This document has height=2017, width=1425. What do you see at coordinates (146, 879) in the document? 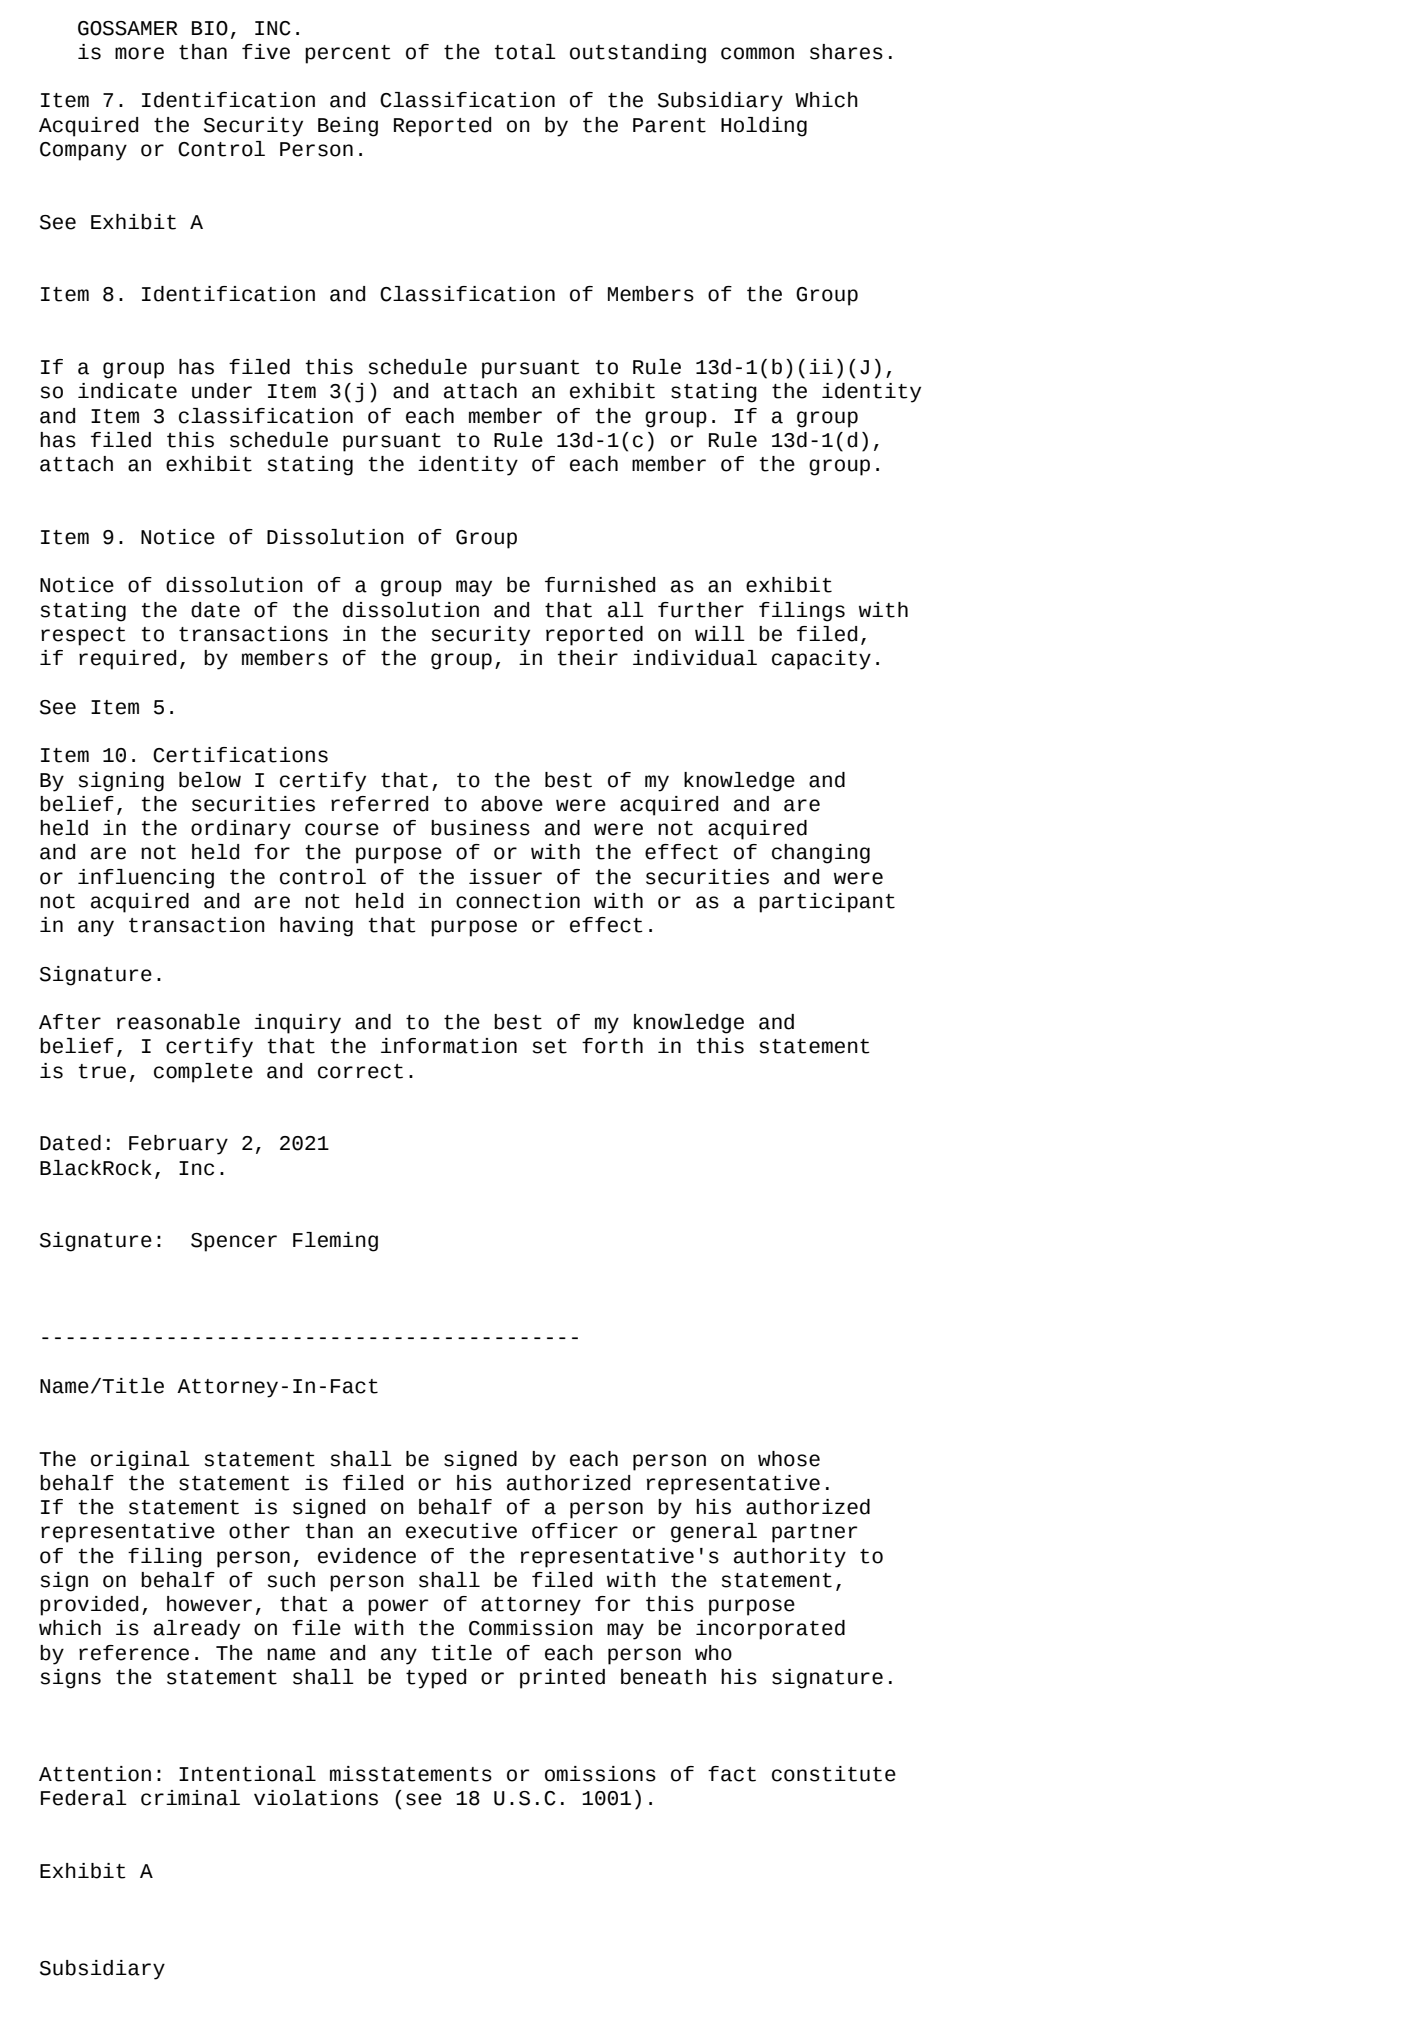
I see `influencing` at bounding box center [146, 879].
